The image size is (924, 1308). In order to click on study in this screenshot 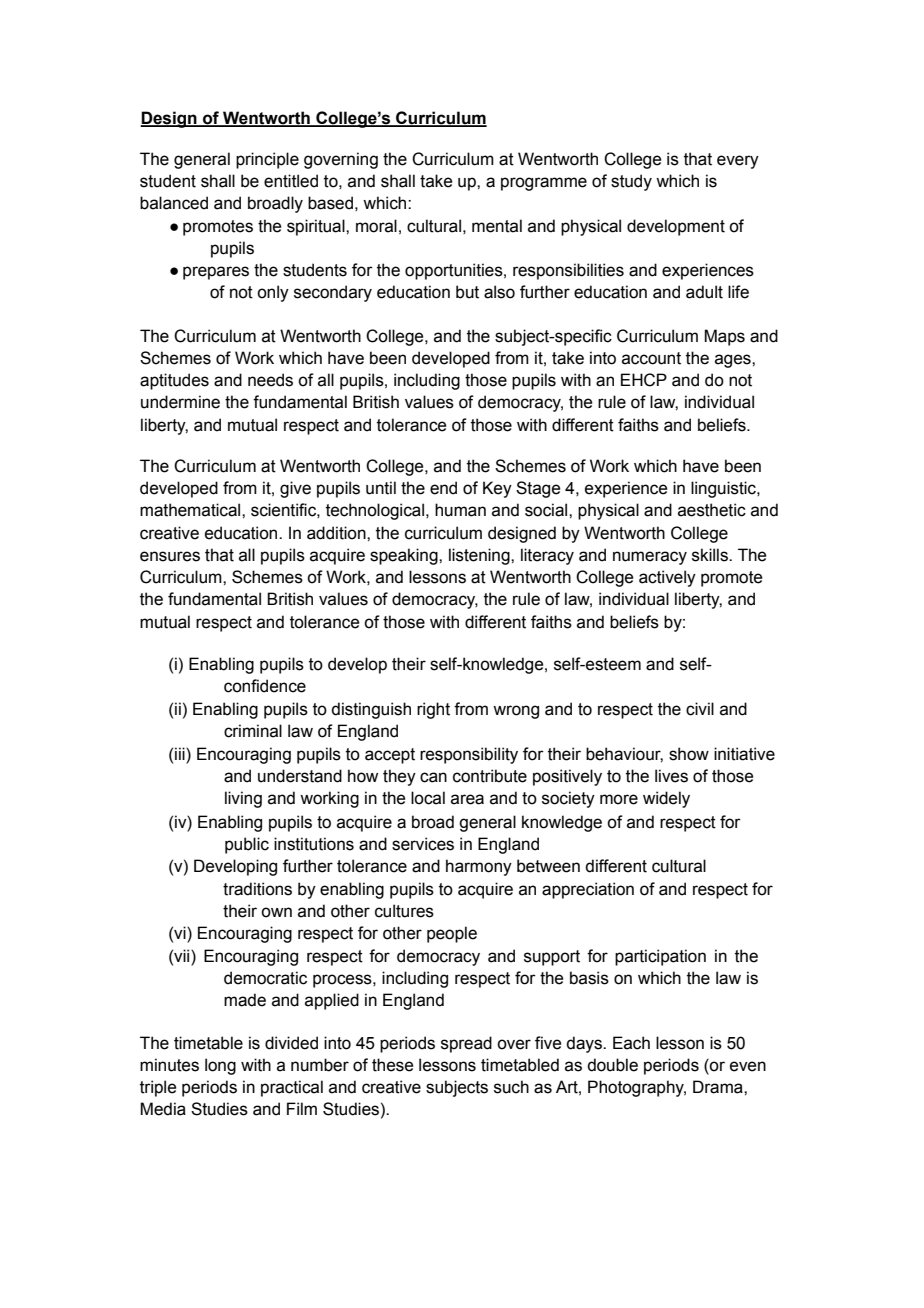, I will do `click(631, 182)`.
